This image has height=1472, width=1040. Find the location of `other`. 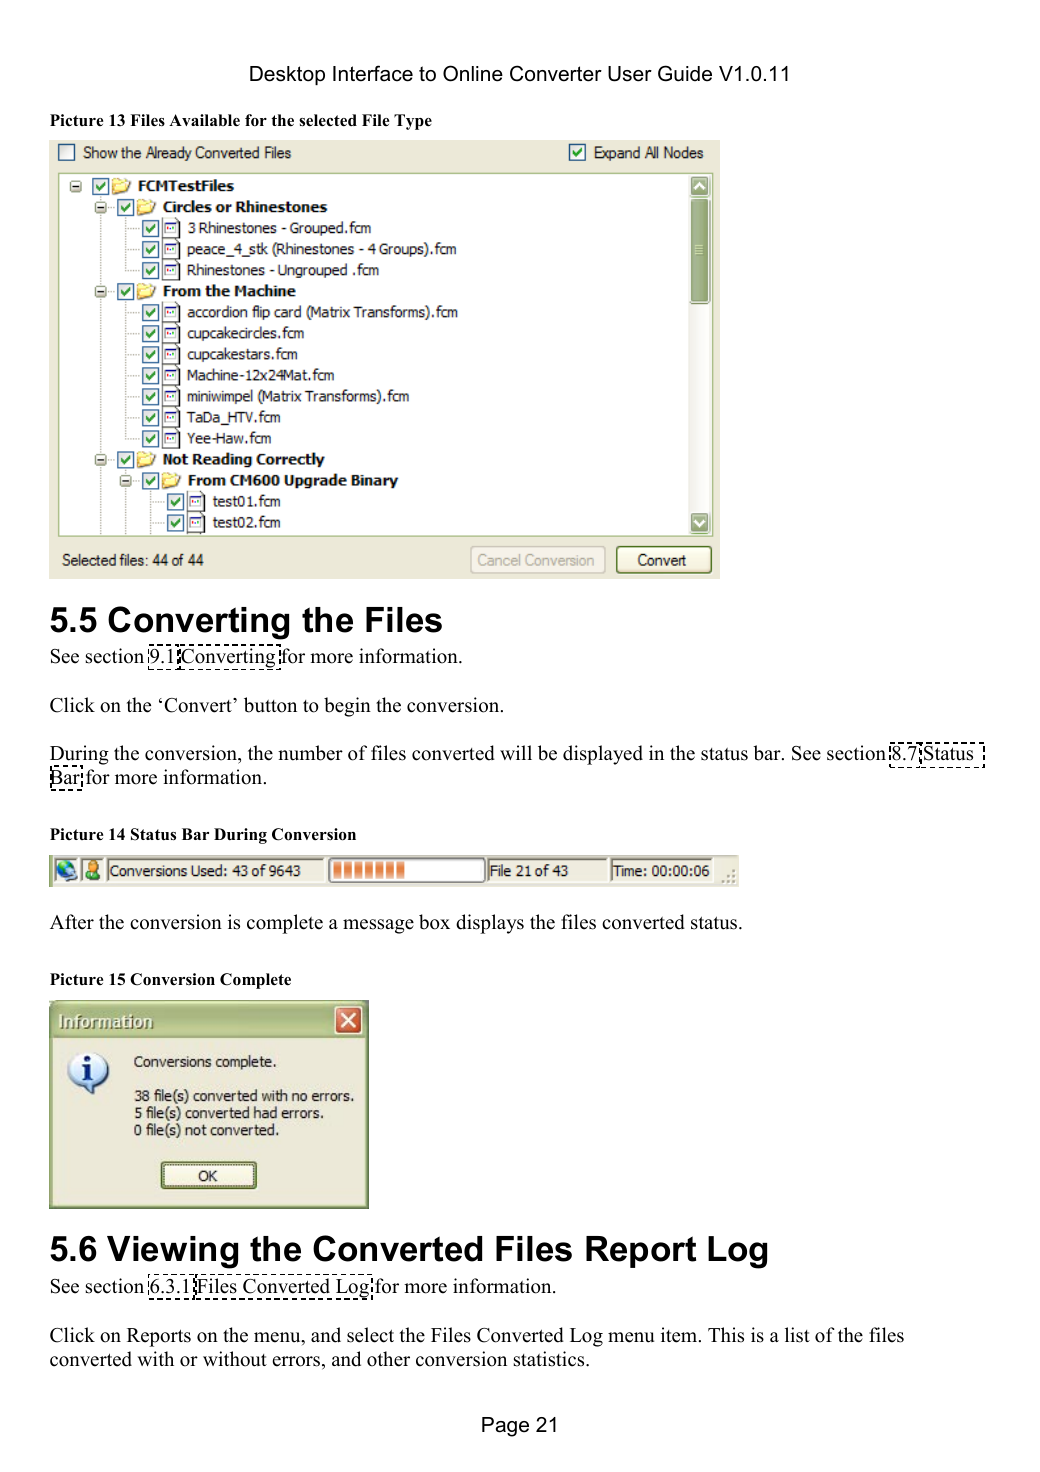

other is located at coordinates (388, 1359).
